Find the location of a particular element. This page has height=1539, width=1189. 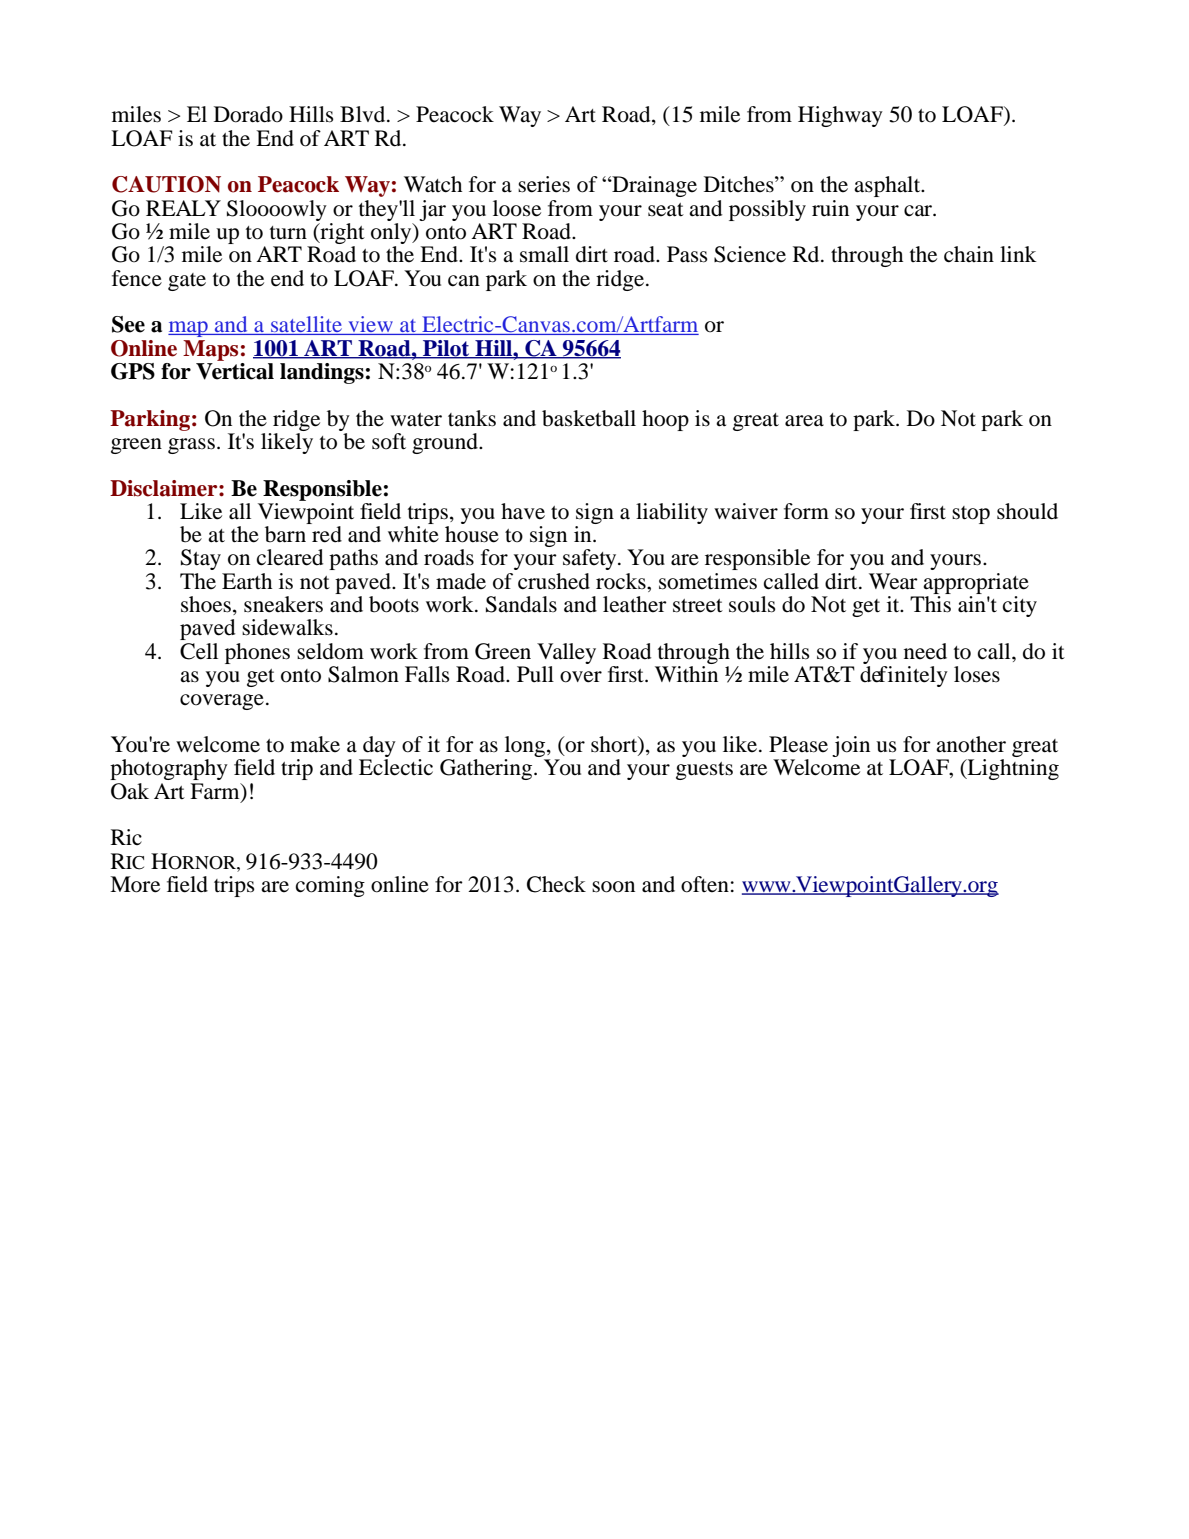

Highway is located at coordinates (840, 116).
